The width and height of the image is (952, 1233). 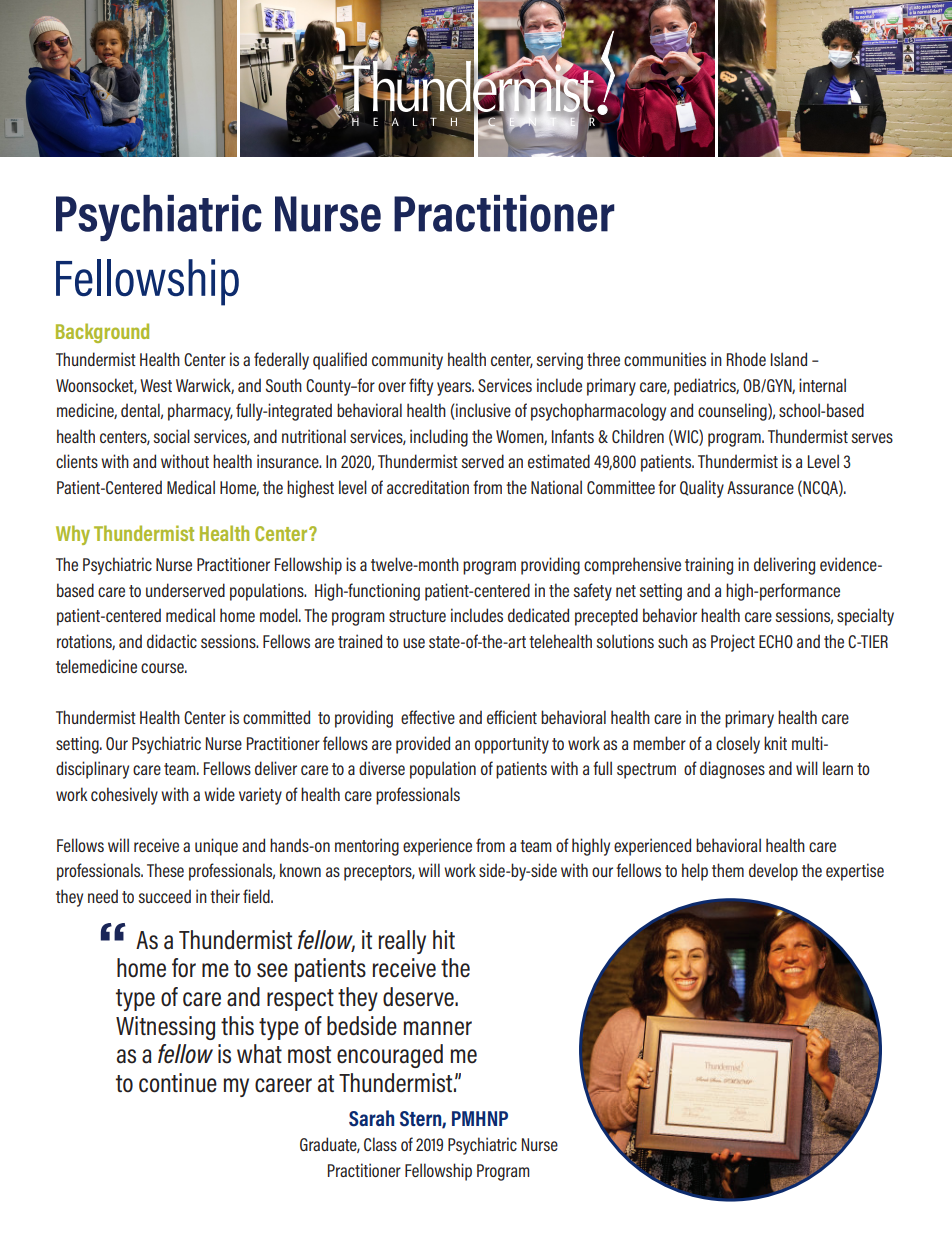 I want to click on West, so click(x=156, y=385).
